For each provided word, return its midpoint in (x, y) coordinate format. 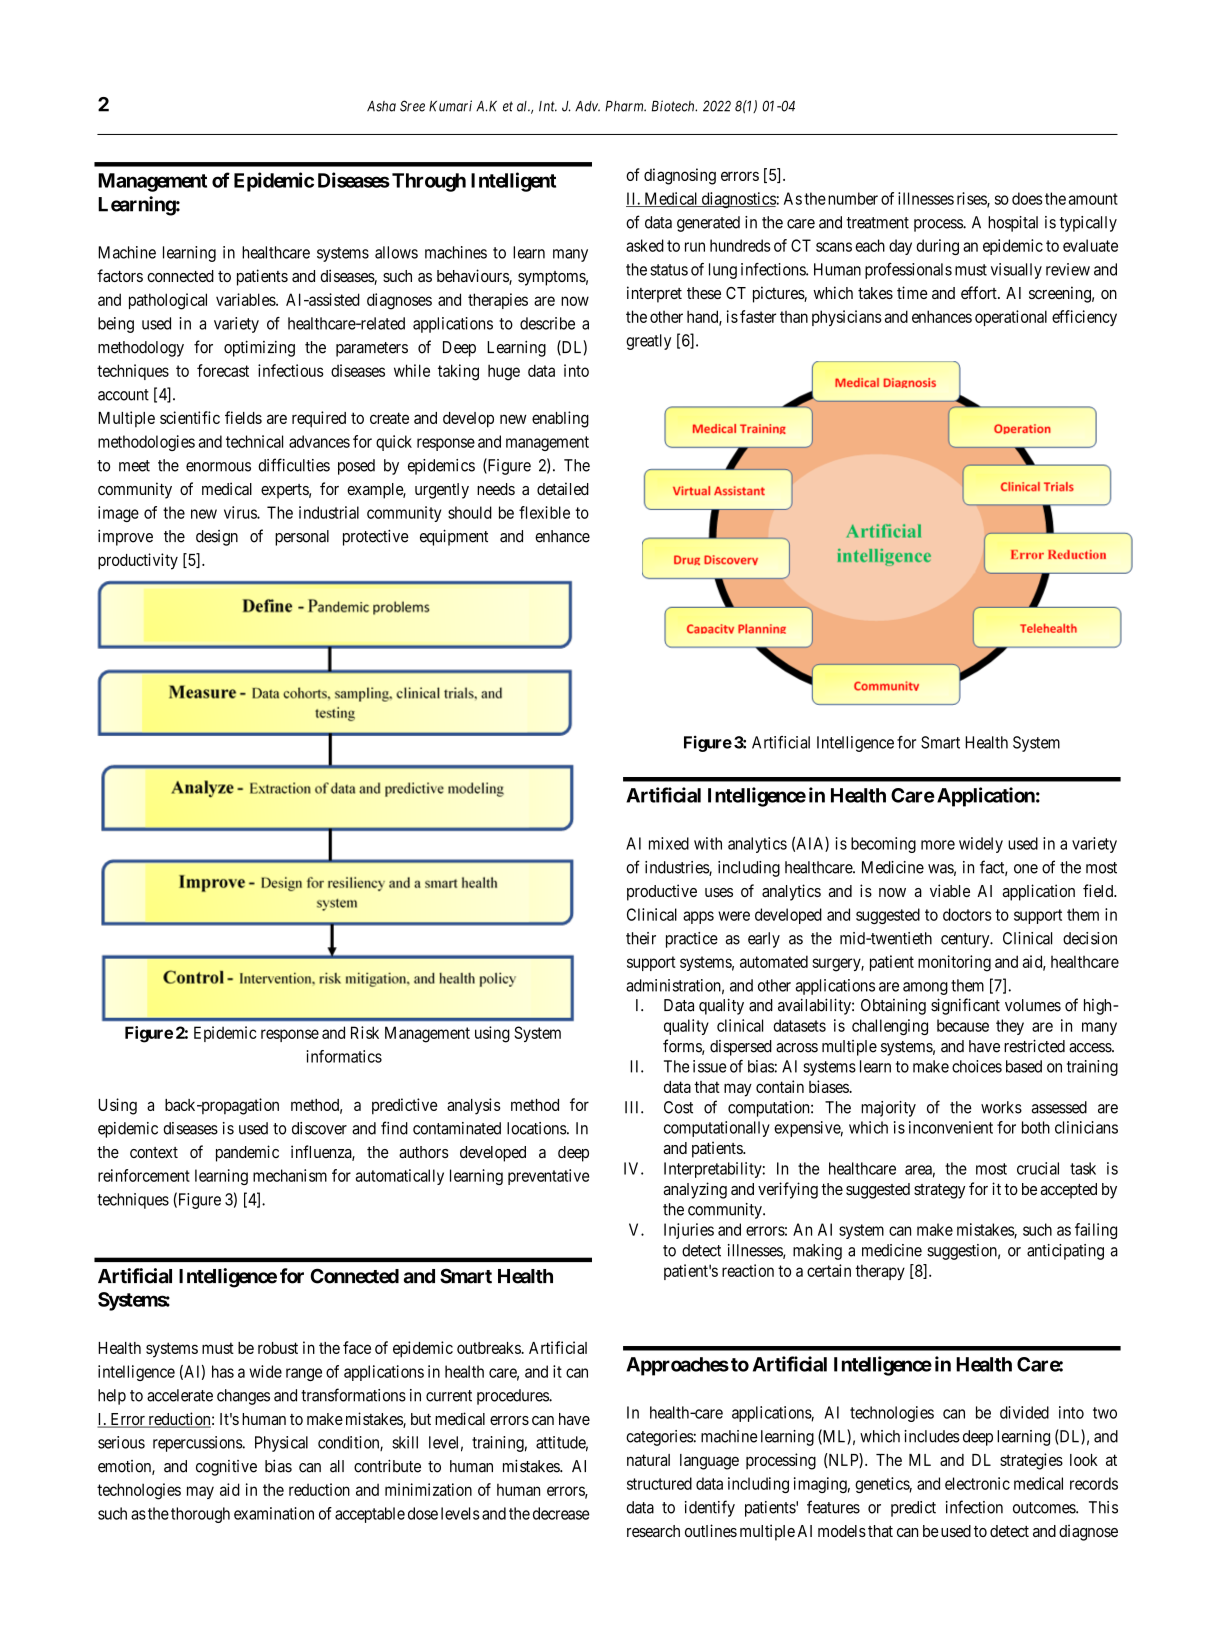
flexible (544, 512)
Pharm (625, 106)
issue (710, 1066)
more (938, 845)
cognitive (226, 1468)
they (1010, 1027)
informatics (344, 1056)
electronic (977, 1483)
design (217, 538)
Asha (381, 106)
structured (659, 1483)
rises (972, 199)
